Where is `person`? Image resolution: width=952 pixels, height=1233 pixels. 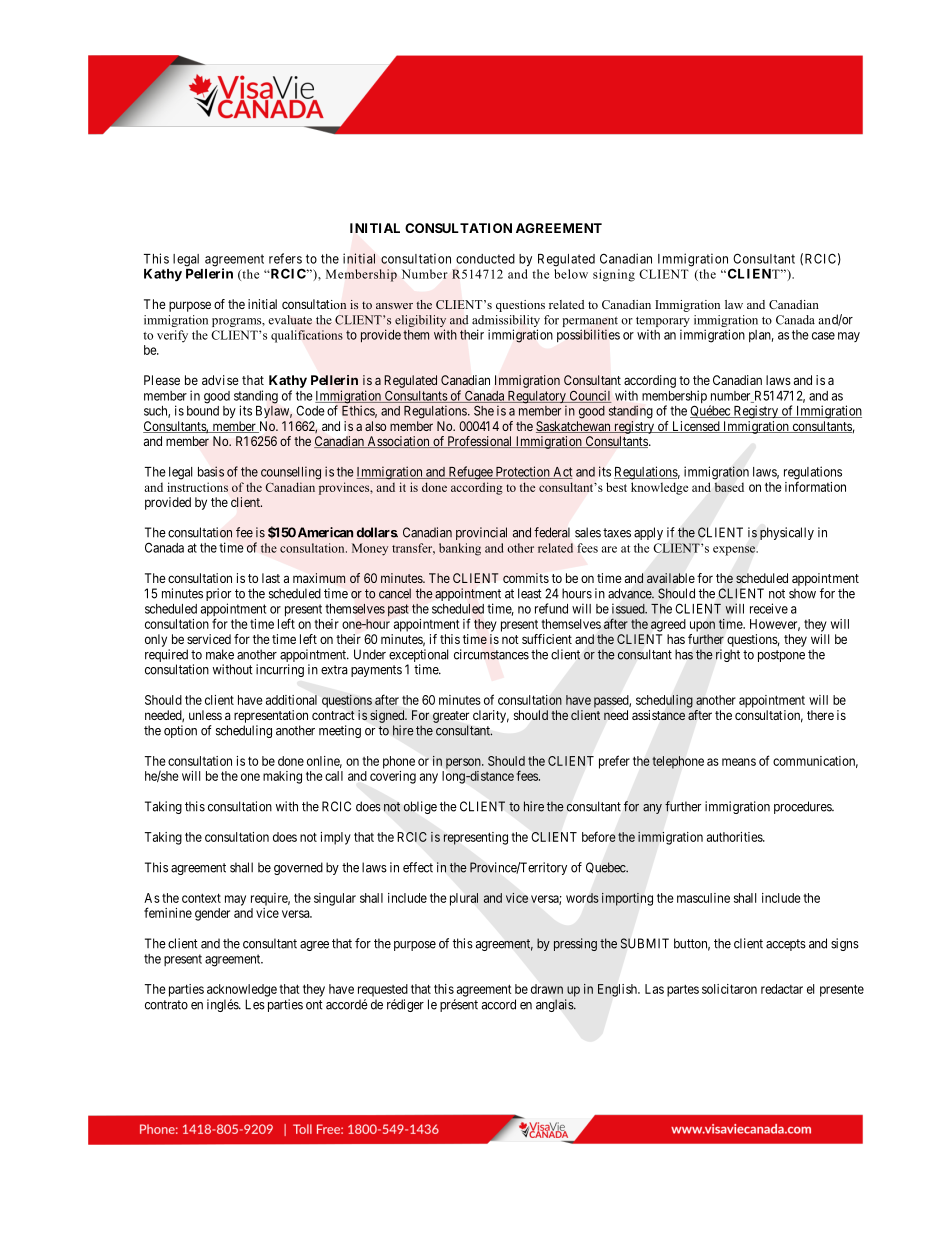 person is located at coordinates (464, 763).
